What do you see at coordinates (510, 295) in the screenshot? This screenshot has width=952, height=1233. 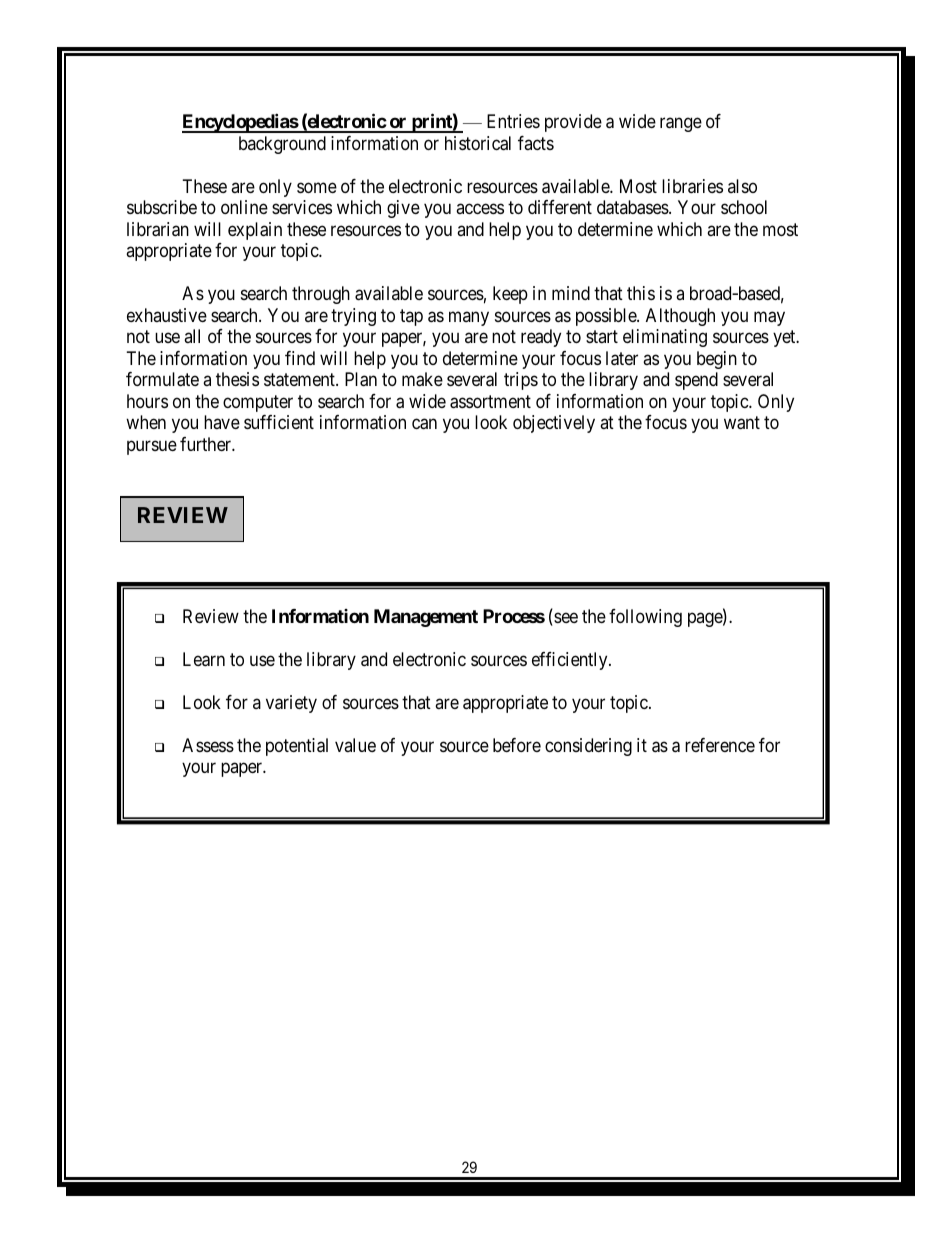 I see `keep` at bounding box center [510, 295].
